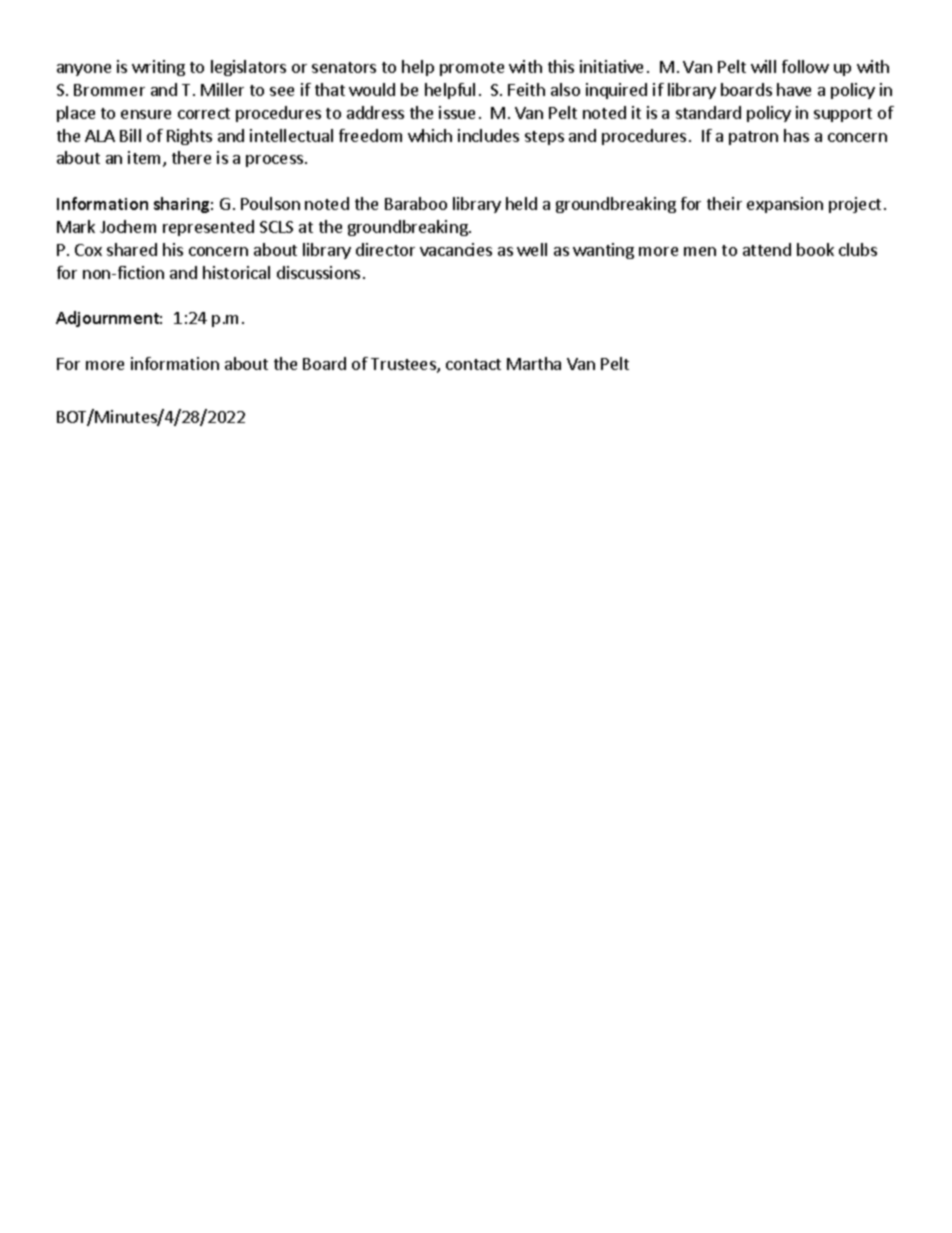 The height and width of the screenshot is (1233, 952). Describe the element at coordinates (763, 66) in the screenshot. I see `will` at that location.
